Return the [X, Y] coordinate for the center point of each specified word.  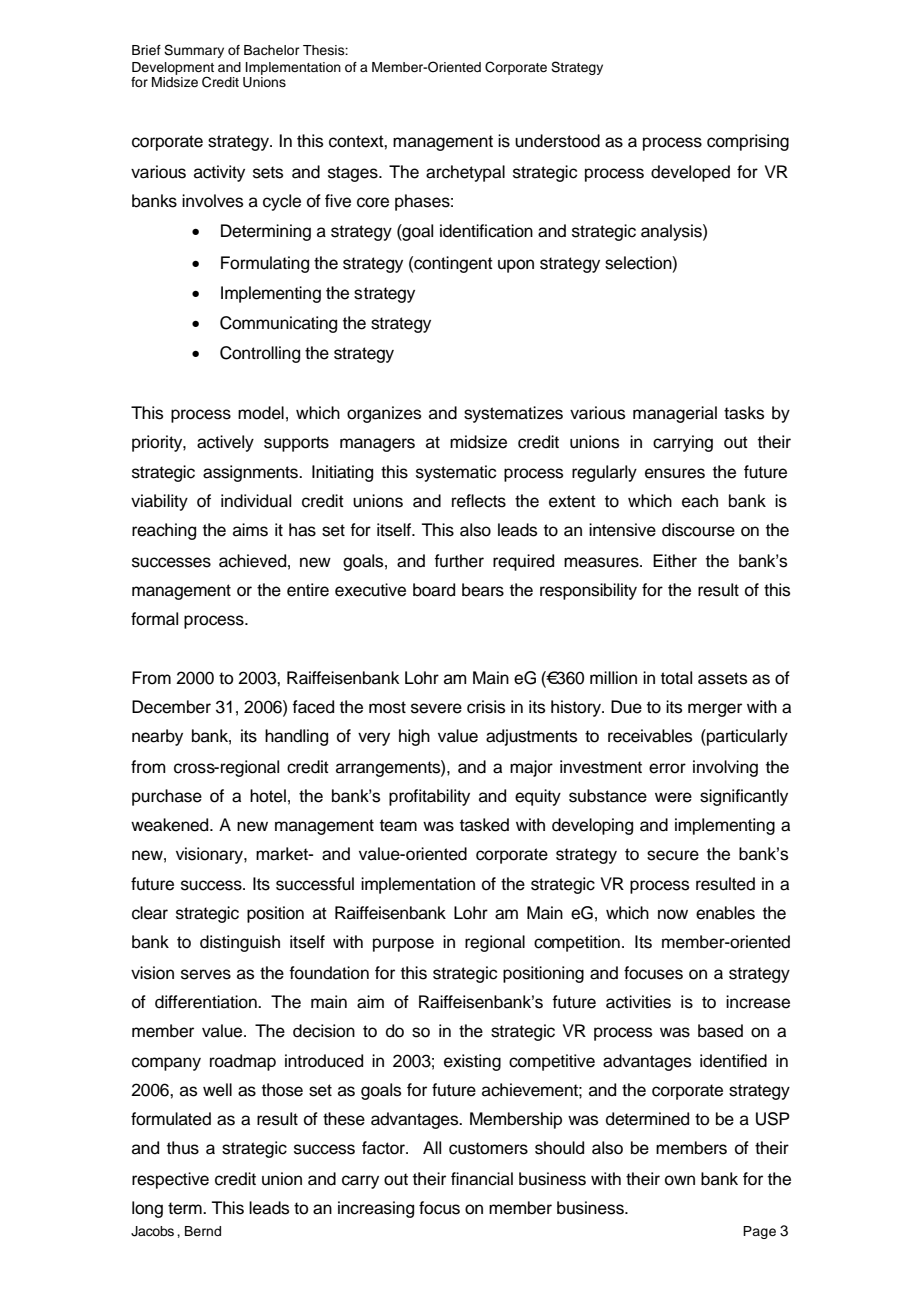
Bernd [203, 1231]
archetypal [465, 173]
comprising [748, 142]
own [680, 1180]
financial [482, 1179]
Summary [194, 51]
